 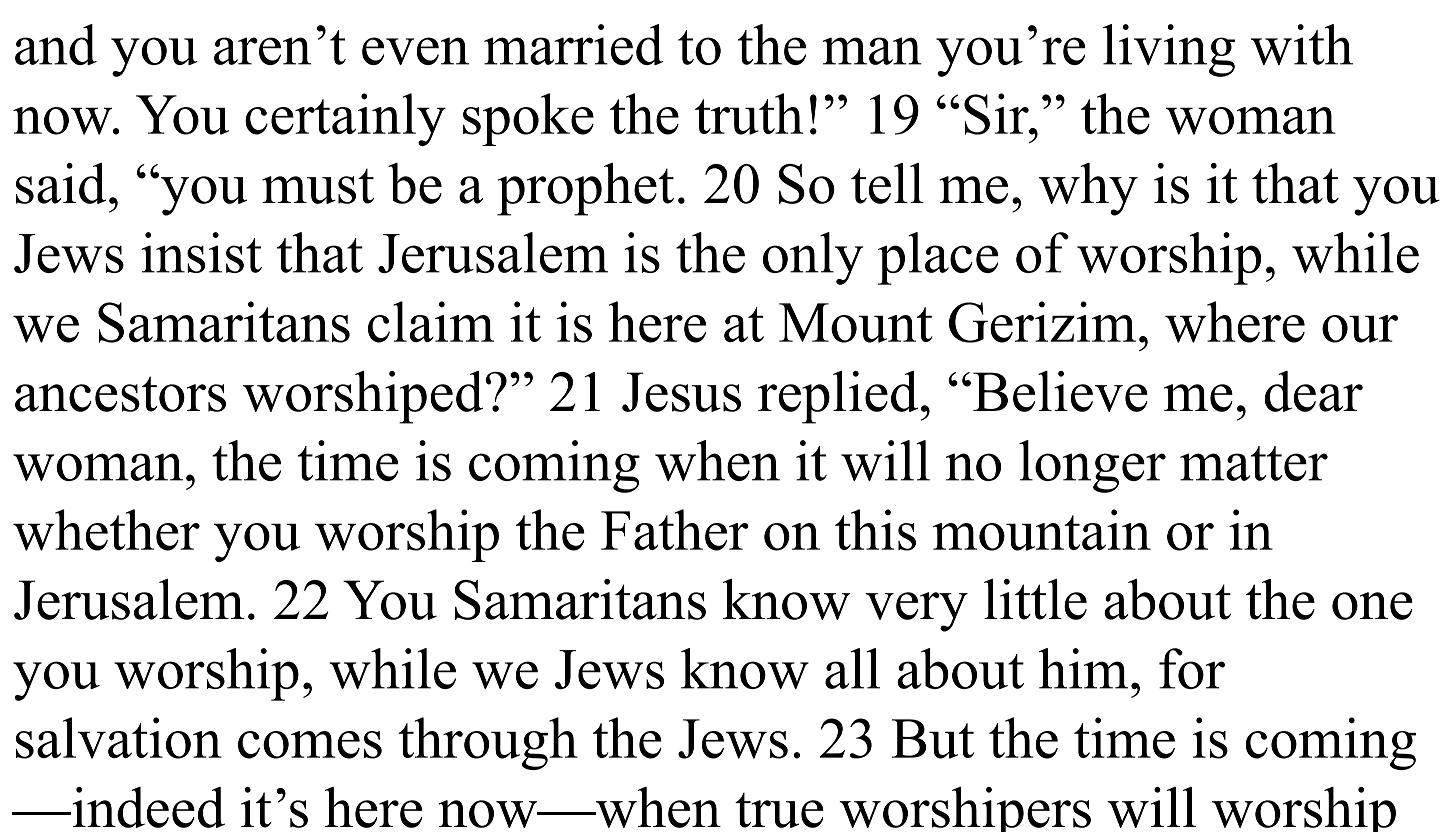 What do you see at coordinates (147, 807) in the page?
I see `indeed` at bounding box center [147, 807].
